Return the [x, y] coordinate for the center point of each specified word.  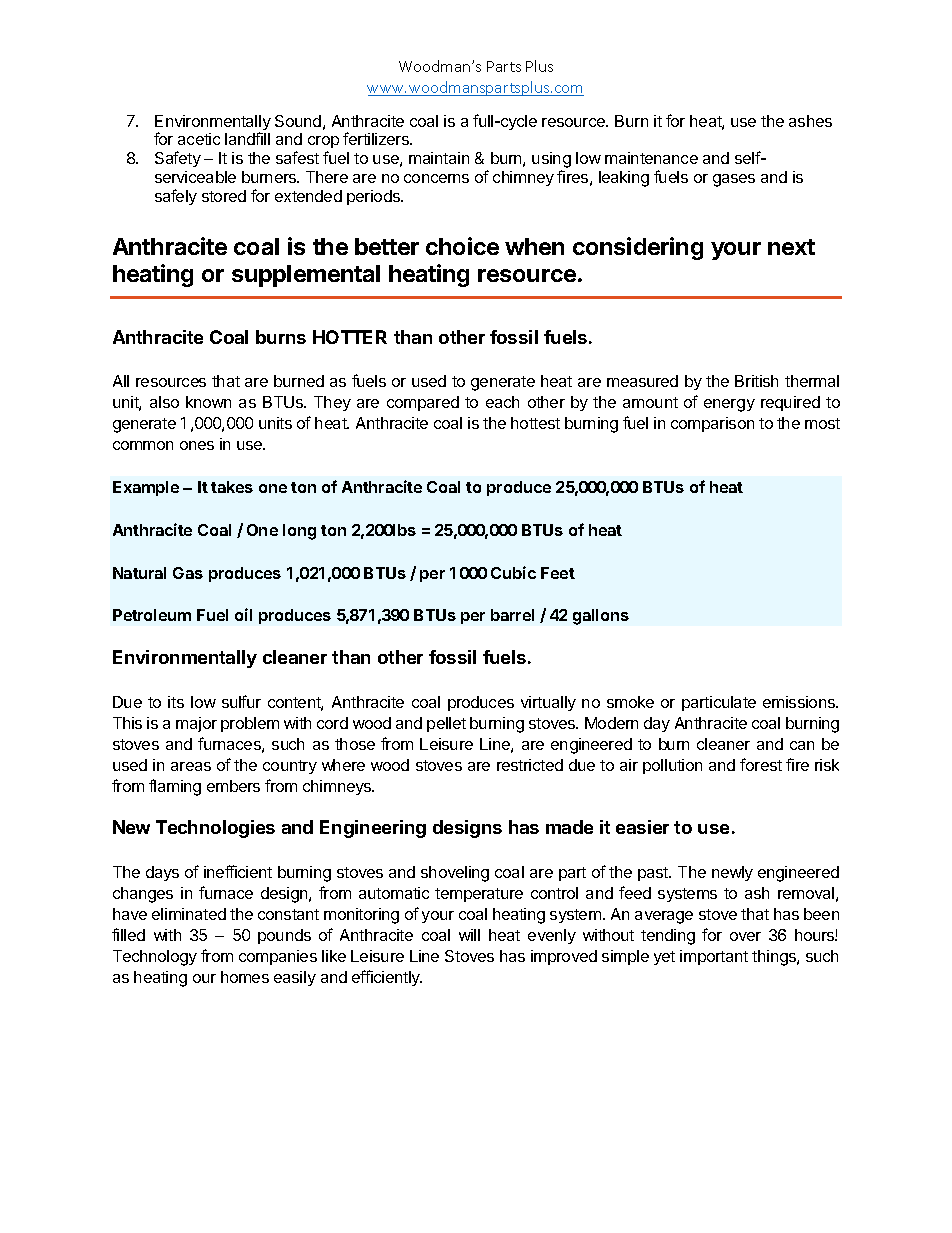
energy [729, 405]
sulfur [241, 701]
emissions [800, 702]
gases [734, 180]
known [208, 402]
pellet [446, 724]
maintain [439, 158]
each [502, 402]
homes [245, 977]
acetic [199, 139]
